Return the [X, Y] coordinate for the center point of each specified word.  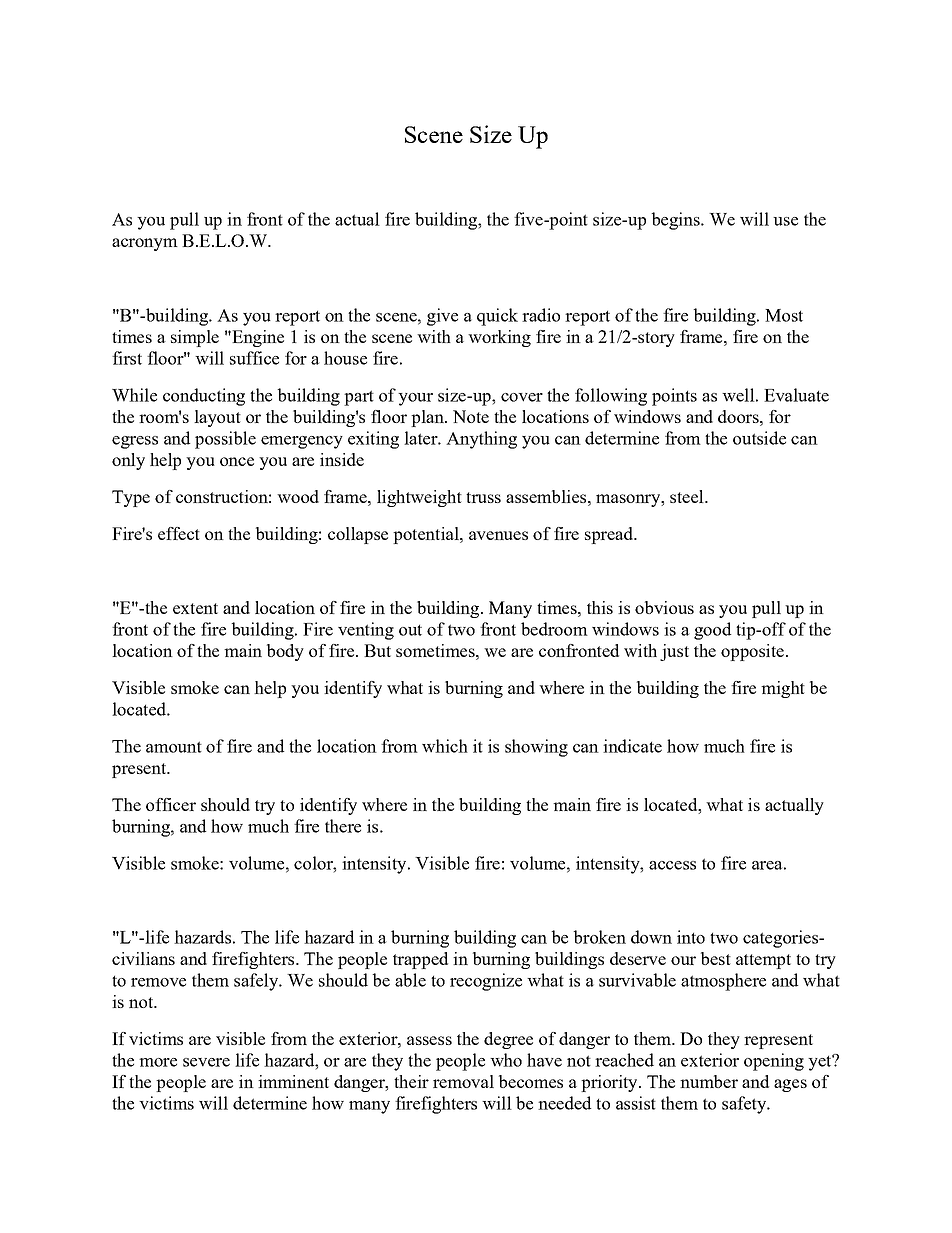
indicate [632, 746]
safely [257, 982]
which [445, 746]
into [691, 937]
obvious [664, 607]
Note [471, 416]
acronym [145, 244]
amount [174, 747]
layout [217, 418]
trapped [420, 960]
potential [427, 535]
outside [759, 438]
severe [206, 1062]
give [442, 317]
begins [677, 221]
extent [195, 608]
